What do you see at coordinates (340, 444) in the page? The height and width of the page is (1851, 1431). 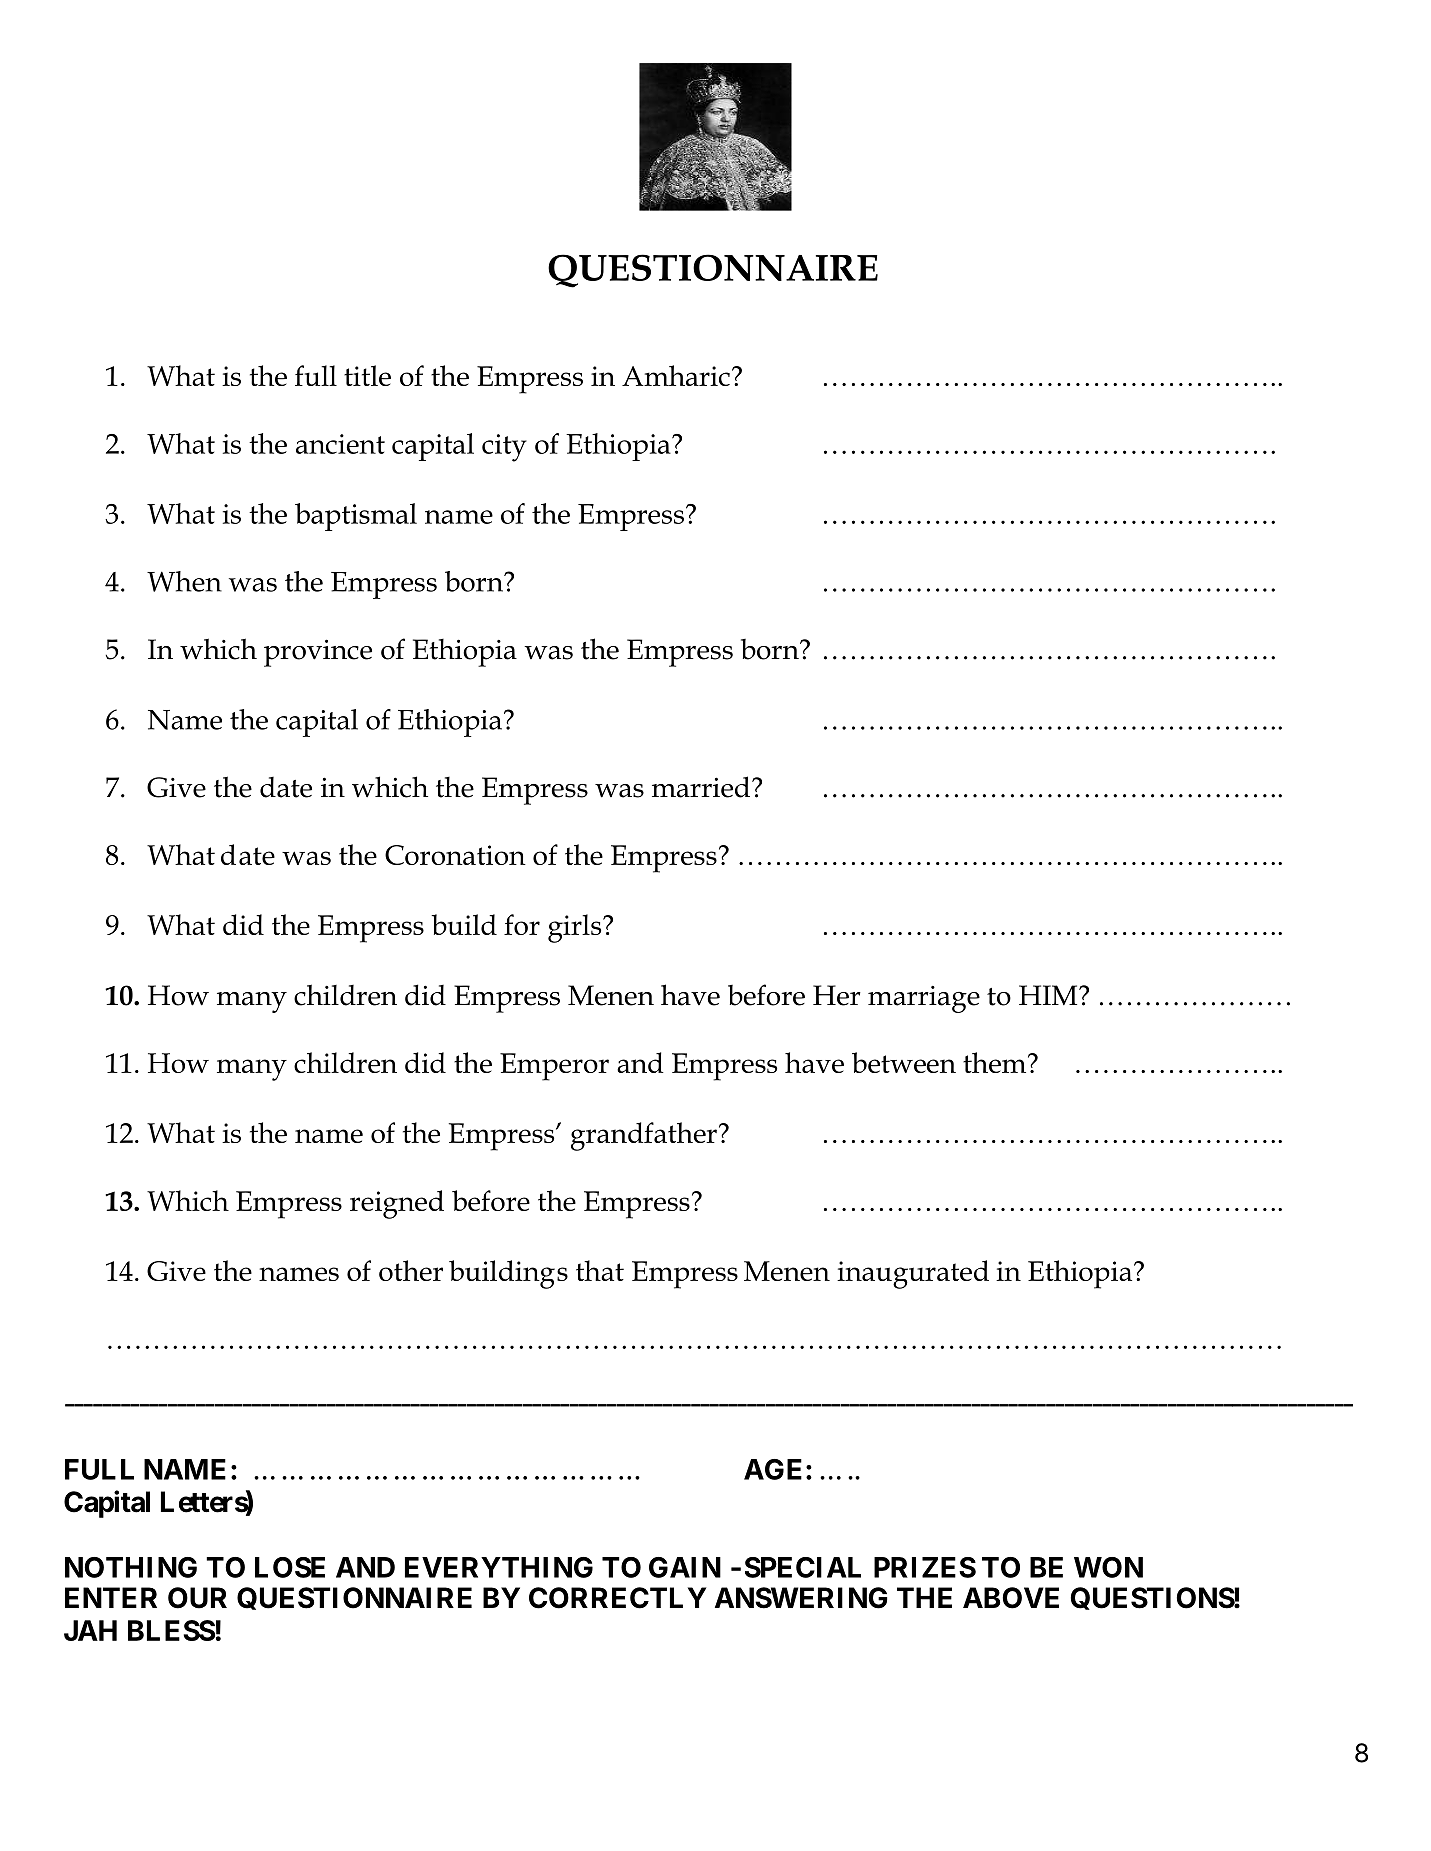 I see `ancient` at bounding box center [340, 444].
